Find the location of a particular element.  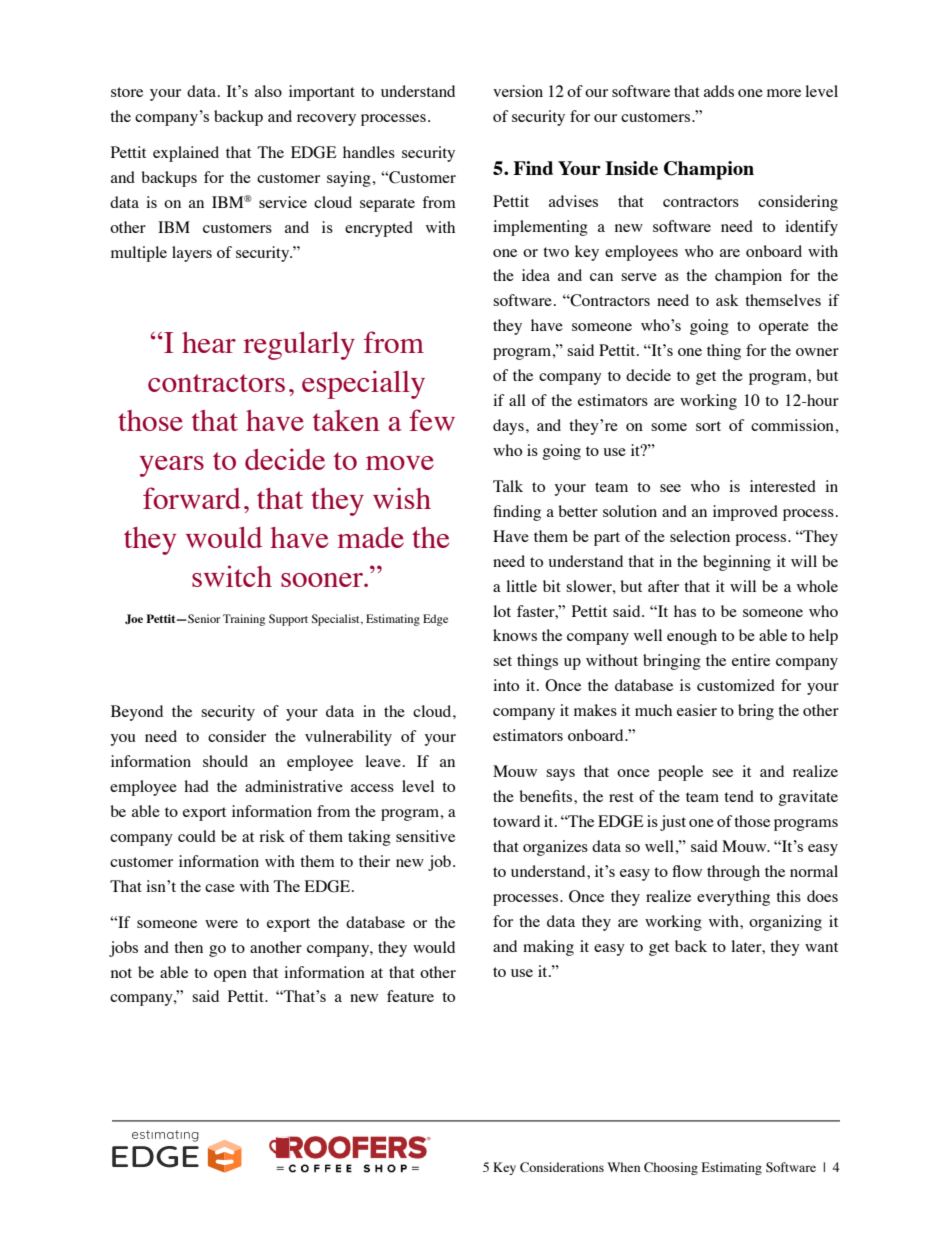

lot is located at coordinates (502, 611).
